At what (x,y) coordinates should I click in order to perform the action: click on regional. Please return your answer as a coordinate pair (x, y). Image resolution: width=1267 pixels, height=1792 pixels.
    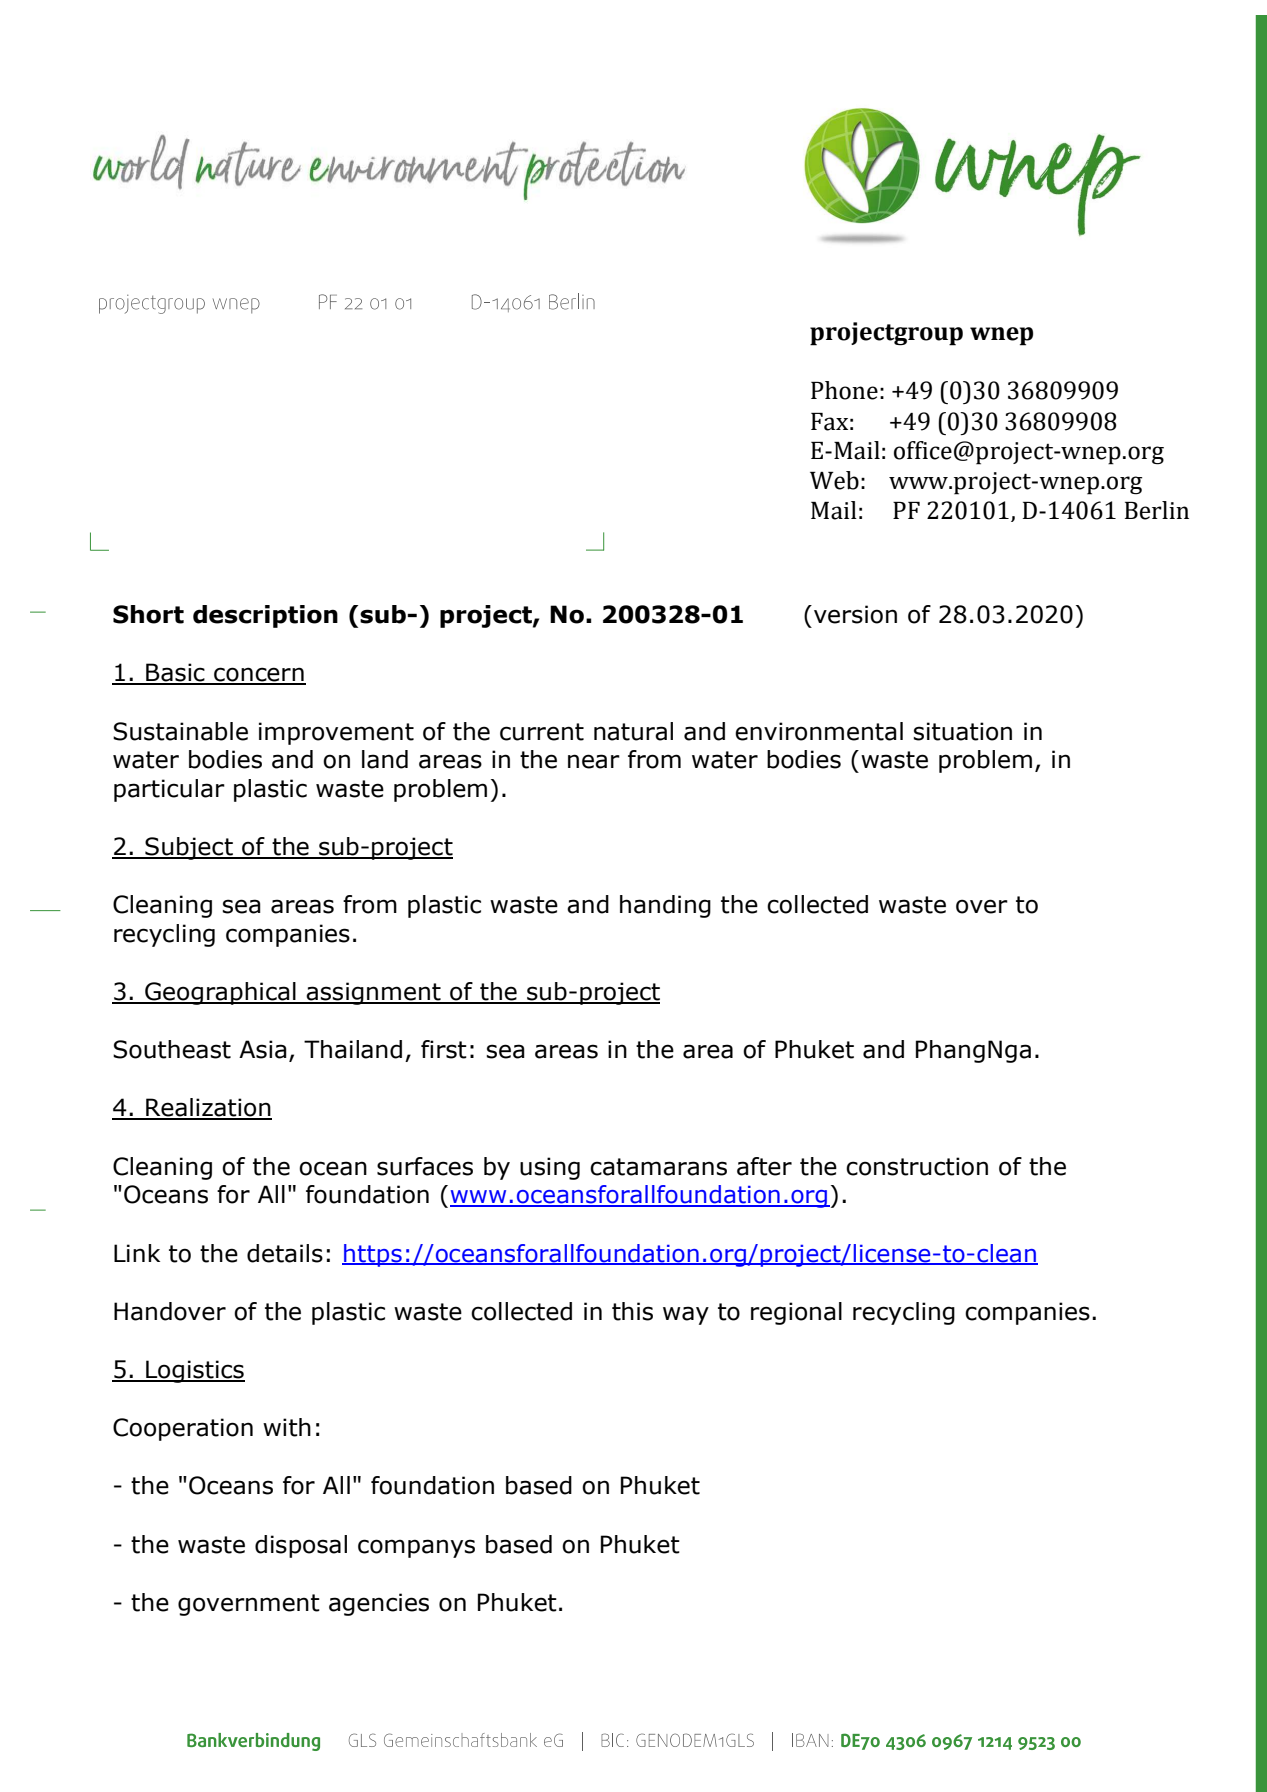
    Looking at the image, I should click on (796, 1313).
